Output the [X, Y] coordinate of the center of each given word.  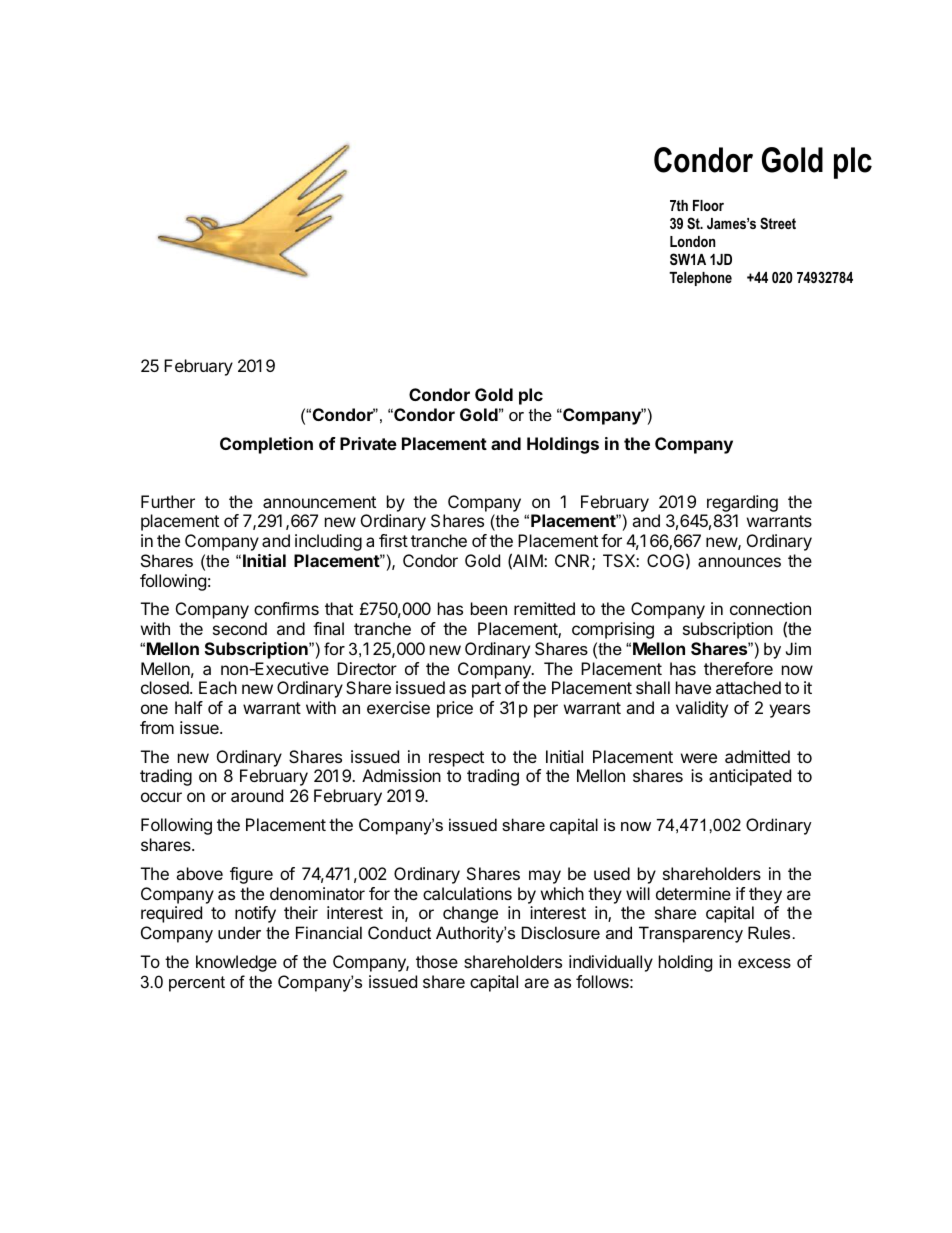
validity [702, 709]
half [189, 707]
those [437, 961]
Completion [266, 445]
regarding [742, 503]
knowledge [236, 963]
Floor [708, 205]
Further [168, 501]
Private [368, 443]
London [692, 241]
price [455, 709]
